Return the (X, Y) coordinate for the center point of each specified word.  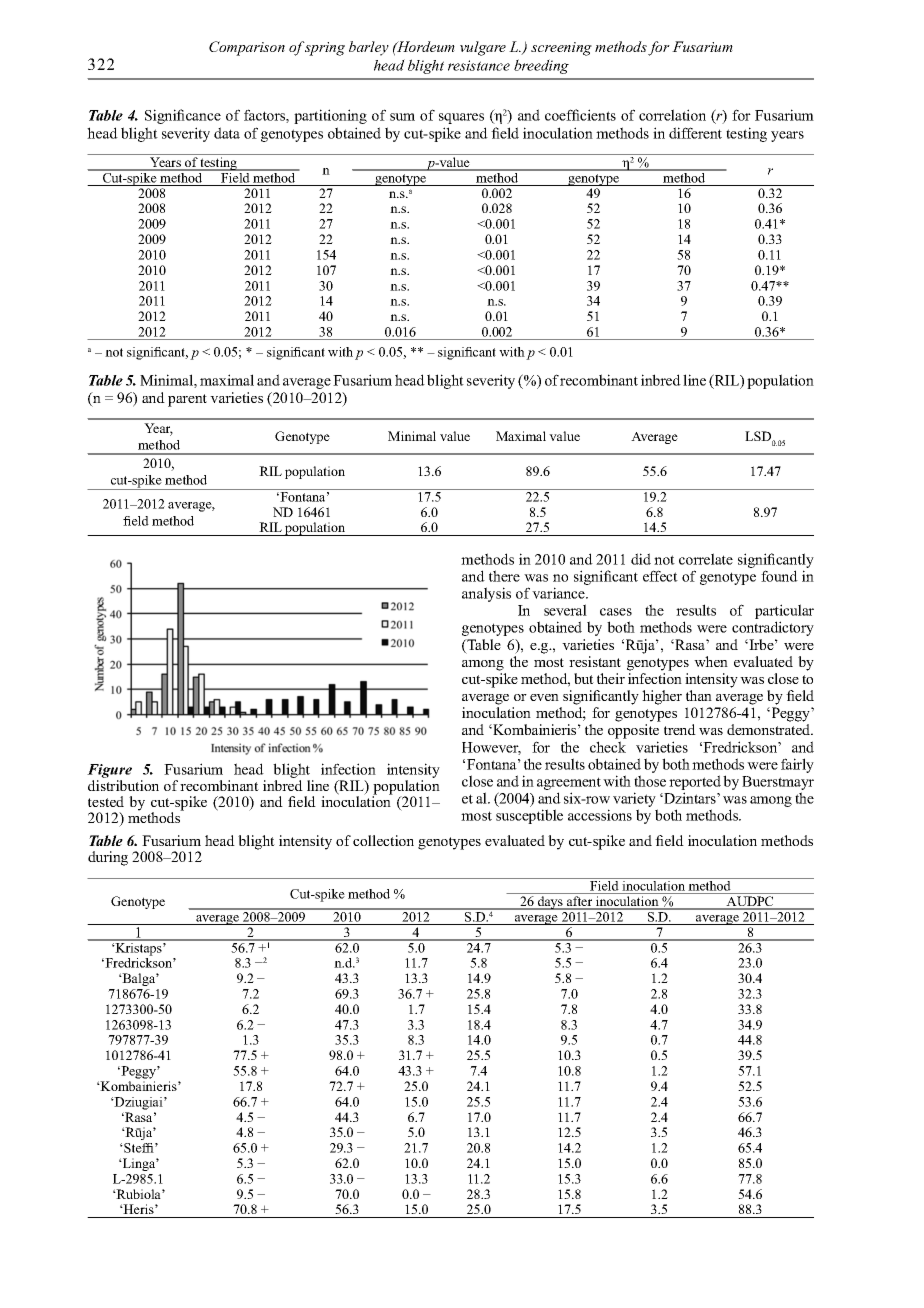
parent (187, 400)
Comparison (247, 48)
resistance (479, 65)
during (108, 858)
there (504, 576)
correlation (672, 115)
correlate (706, 559)
